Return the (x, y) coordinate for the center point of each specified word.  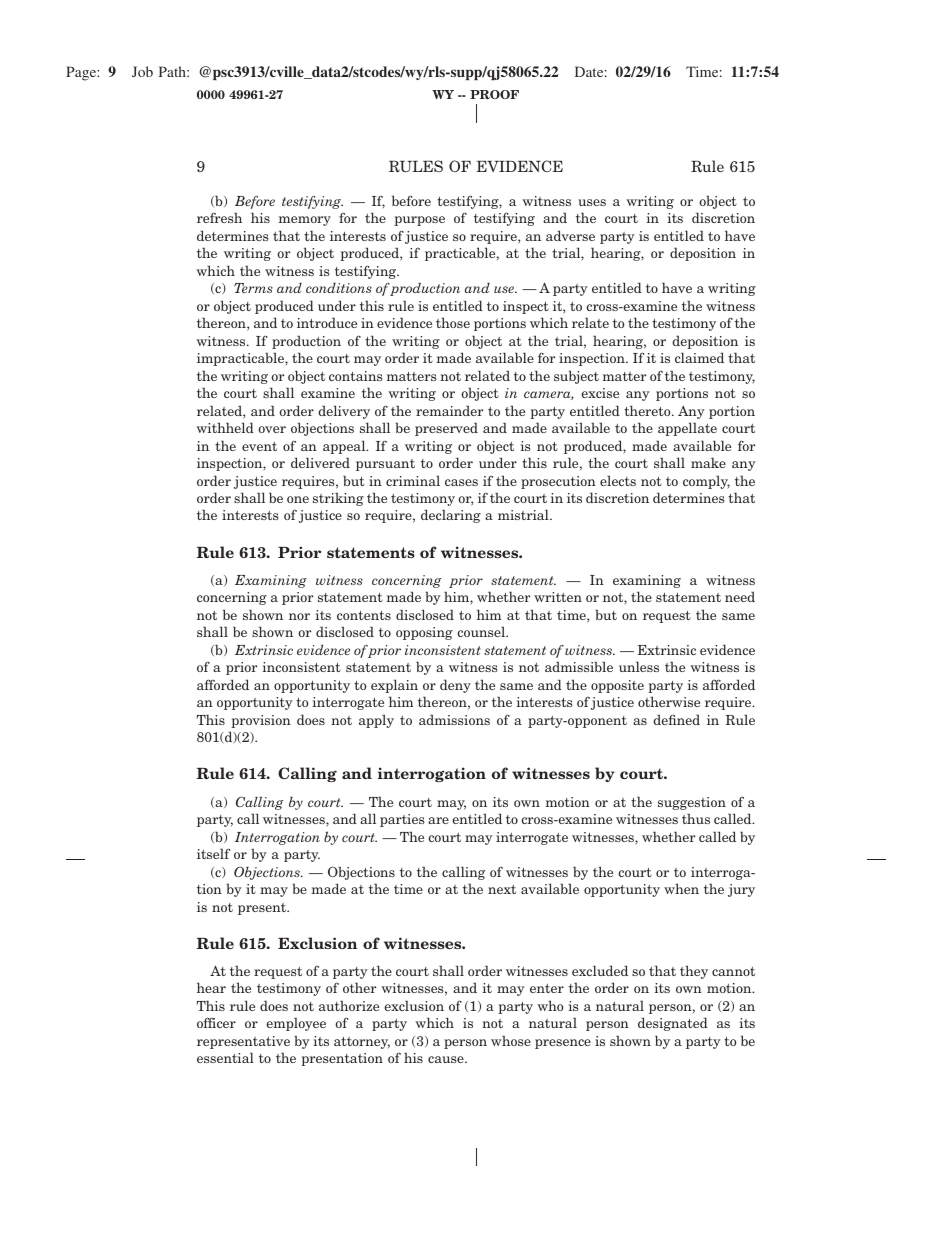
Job (142, 71)
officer (216, 1022)
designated (673, 1024)
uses (592, 202)
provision (261, 721)
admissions (454, 719)
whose (511, 1040)
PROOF (494, 94)
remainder (450, 410)
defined (676, 719)
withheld (225, 427)
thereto (648, 410)
